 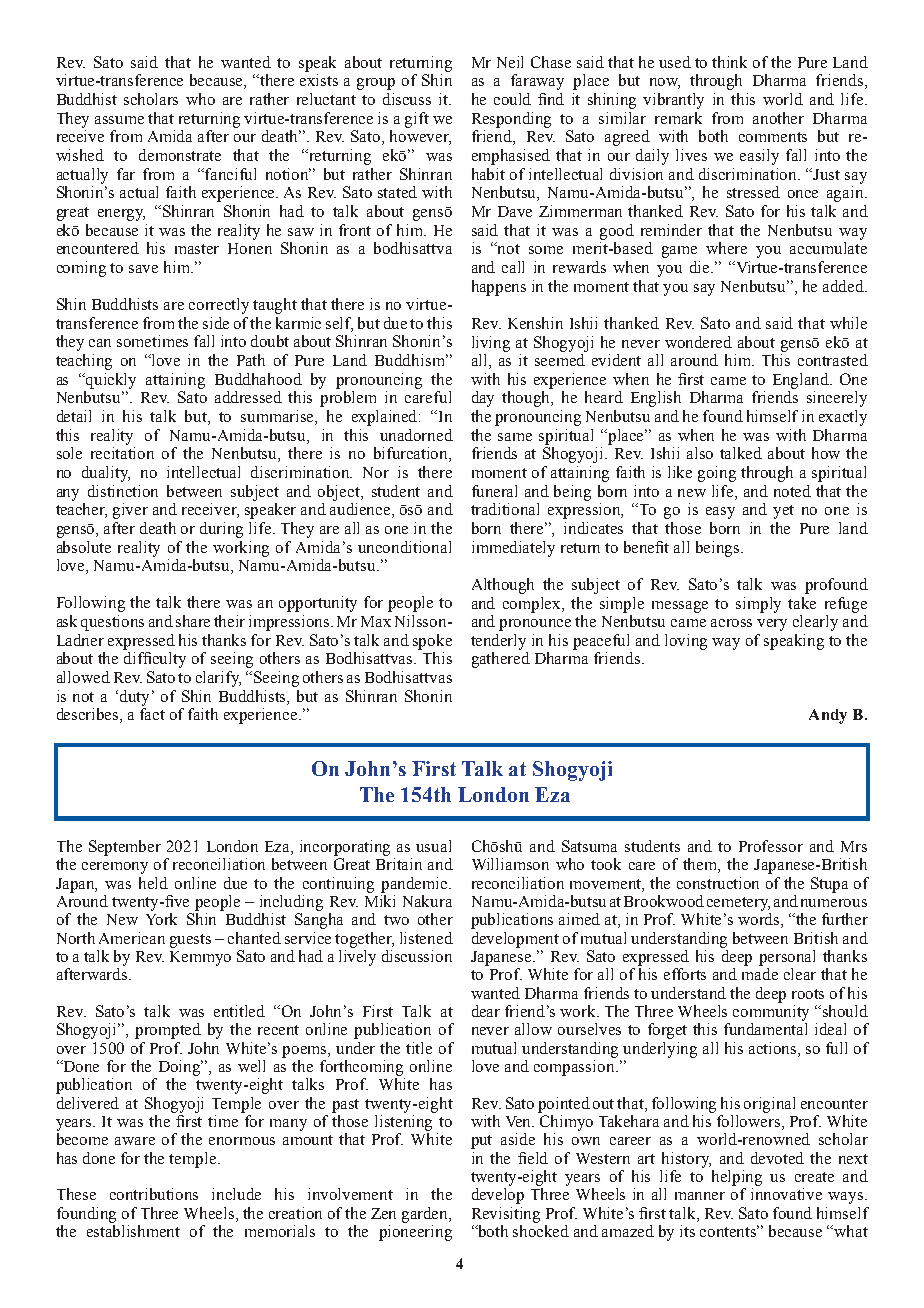 I want to click on assume, so click(x=119, y=120).
